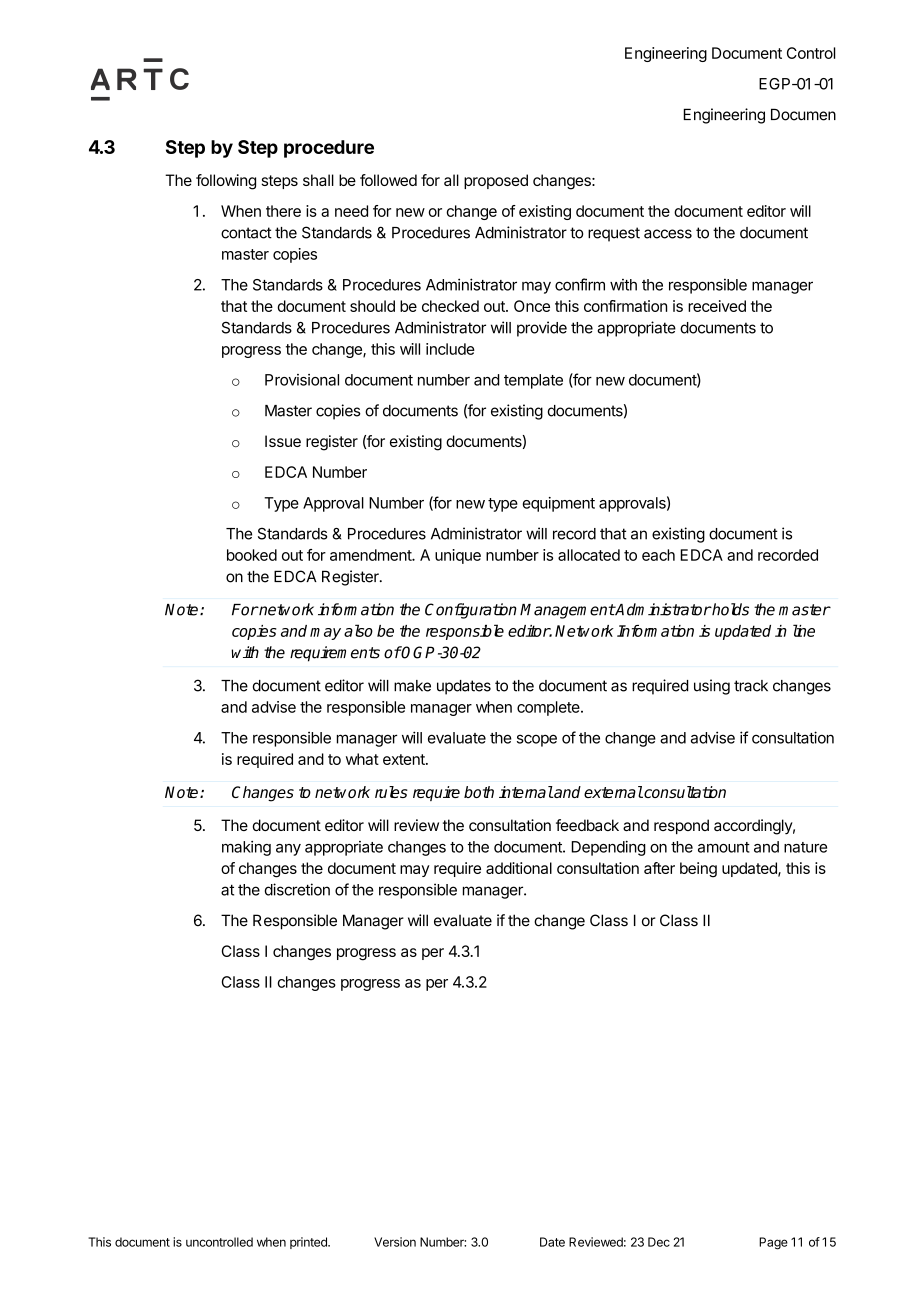 This screenshot has width=924, height=1308. What do you see at coordinates (297, 889) in the screenshot?
I see `discretion` at bounding box center [297, 889].
